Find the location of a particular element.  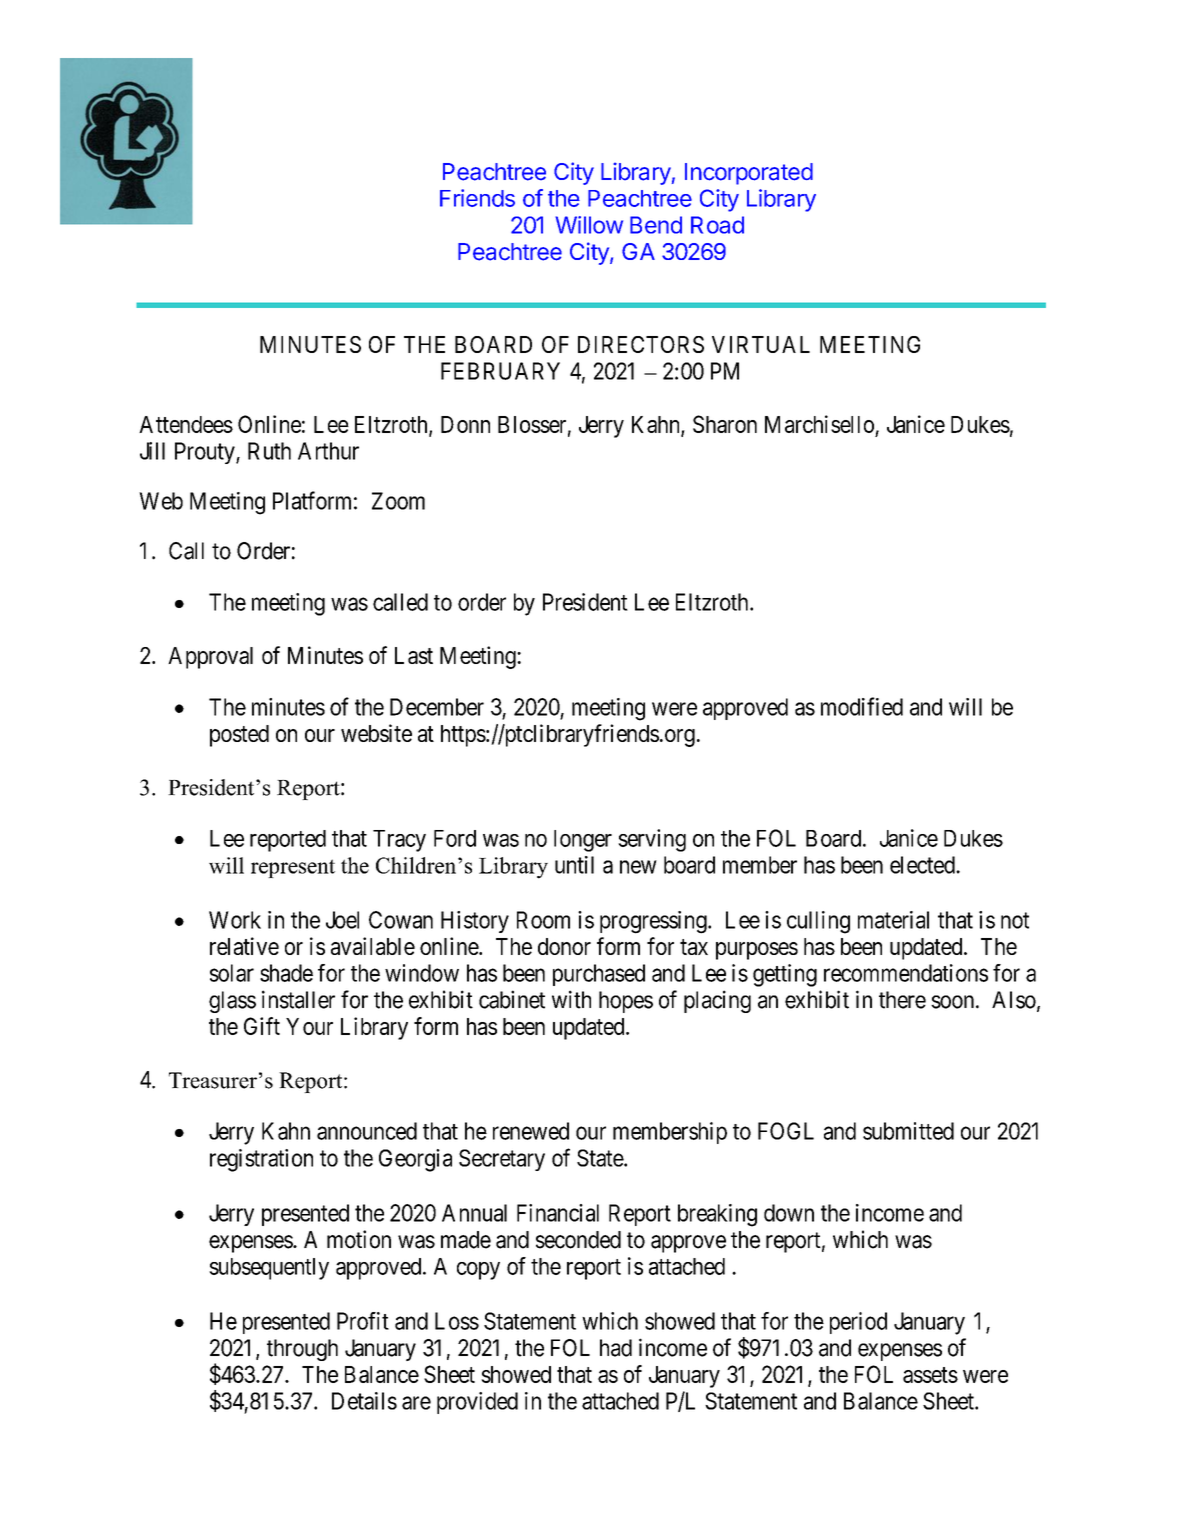

longer is located at coordinates (583, 841).
